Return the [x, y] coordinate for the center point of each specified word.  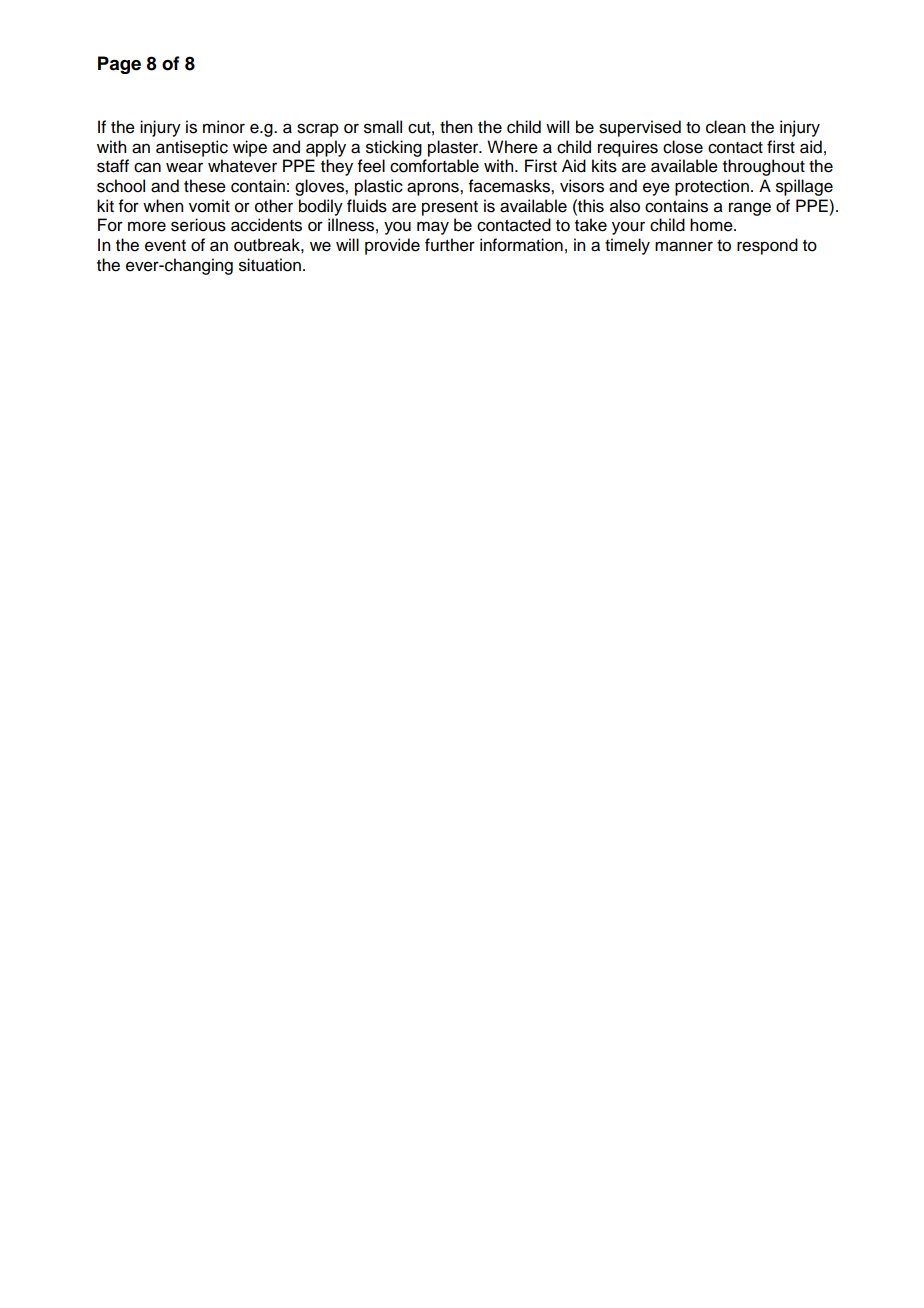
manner [684, 246]
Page [119, 65]
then [456, 127]
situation [270, 265]
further [450, 245]
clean [725, 127]
